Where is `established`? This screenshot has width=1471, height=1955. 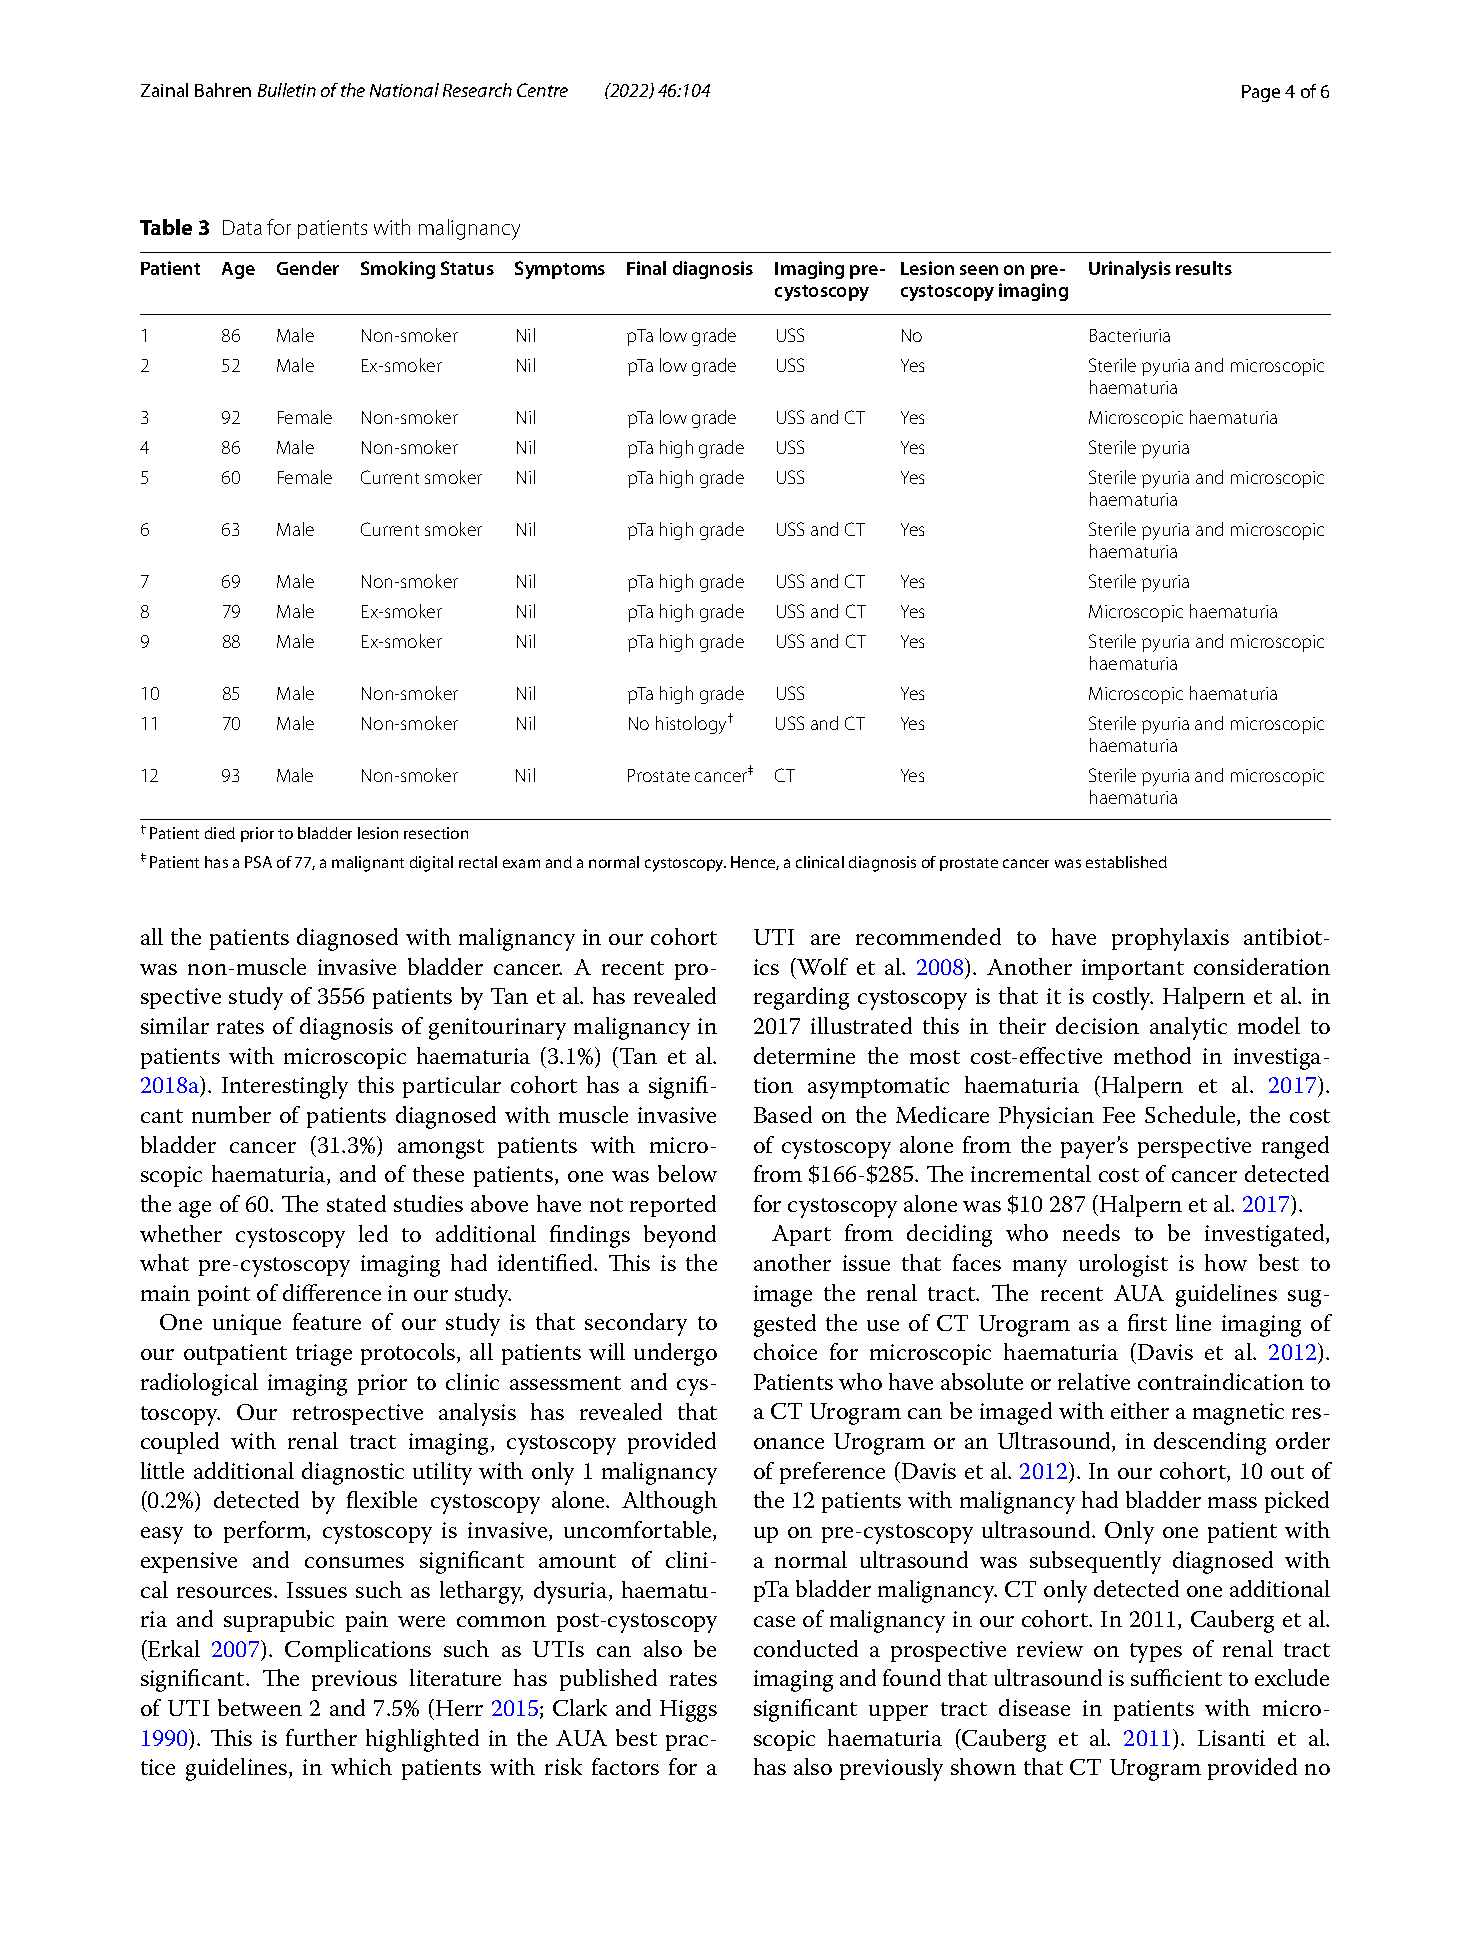 established is located at coordinates (1126, 862).
